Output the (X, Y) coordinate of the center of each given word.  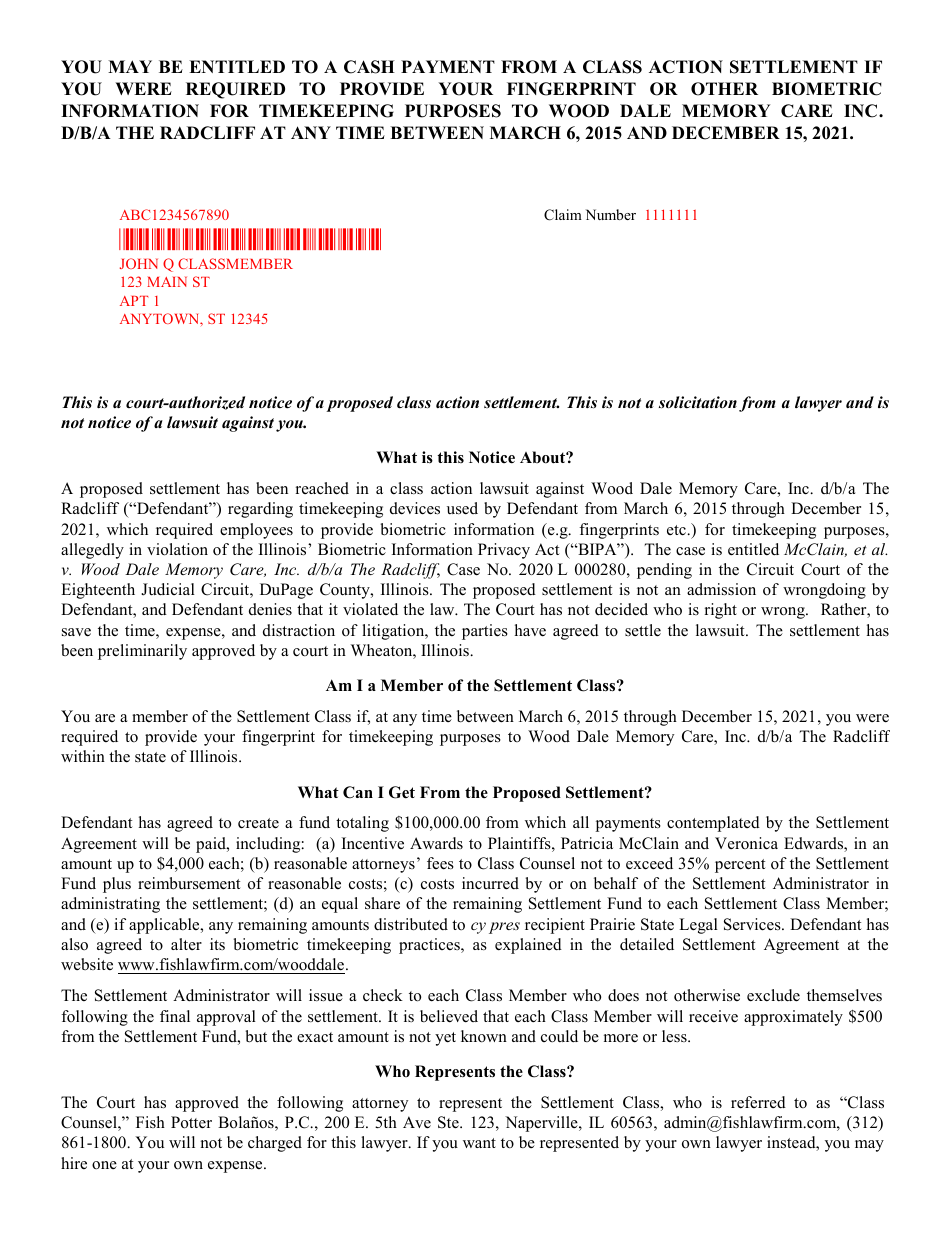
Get (402, 792)
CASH (369, 67)
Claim (563, 215)
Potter (191, 1122)
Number (611, 214)
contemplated (713, 824)
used (462, 508)
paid (212, 845)
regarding (260, 510)
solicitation (698, 402)
